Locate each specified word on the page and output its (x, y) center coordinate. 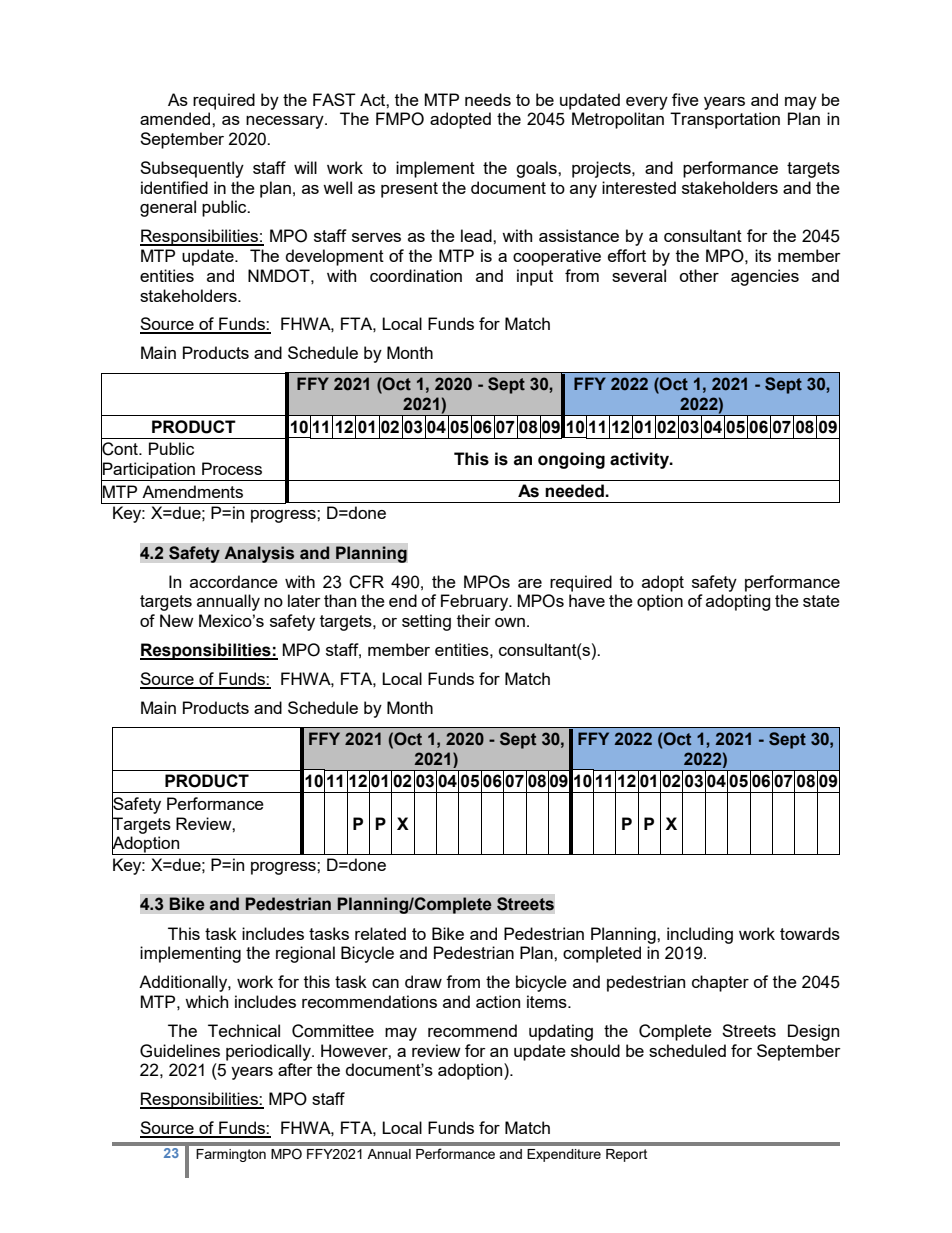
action (498, 1001)
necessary (286, 122)
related (380, 933)
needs (488, 99)
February (476, 602)
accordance (234, 581)
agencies (765, 277)
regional (305, 954)
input (535, 277)
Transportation (725, 120)
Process (232, 468)
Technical (244, 1030)
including (700, 935)
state (821, 601)
